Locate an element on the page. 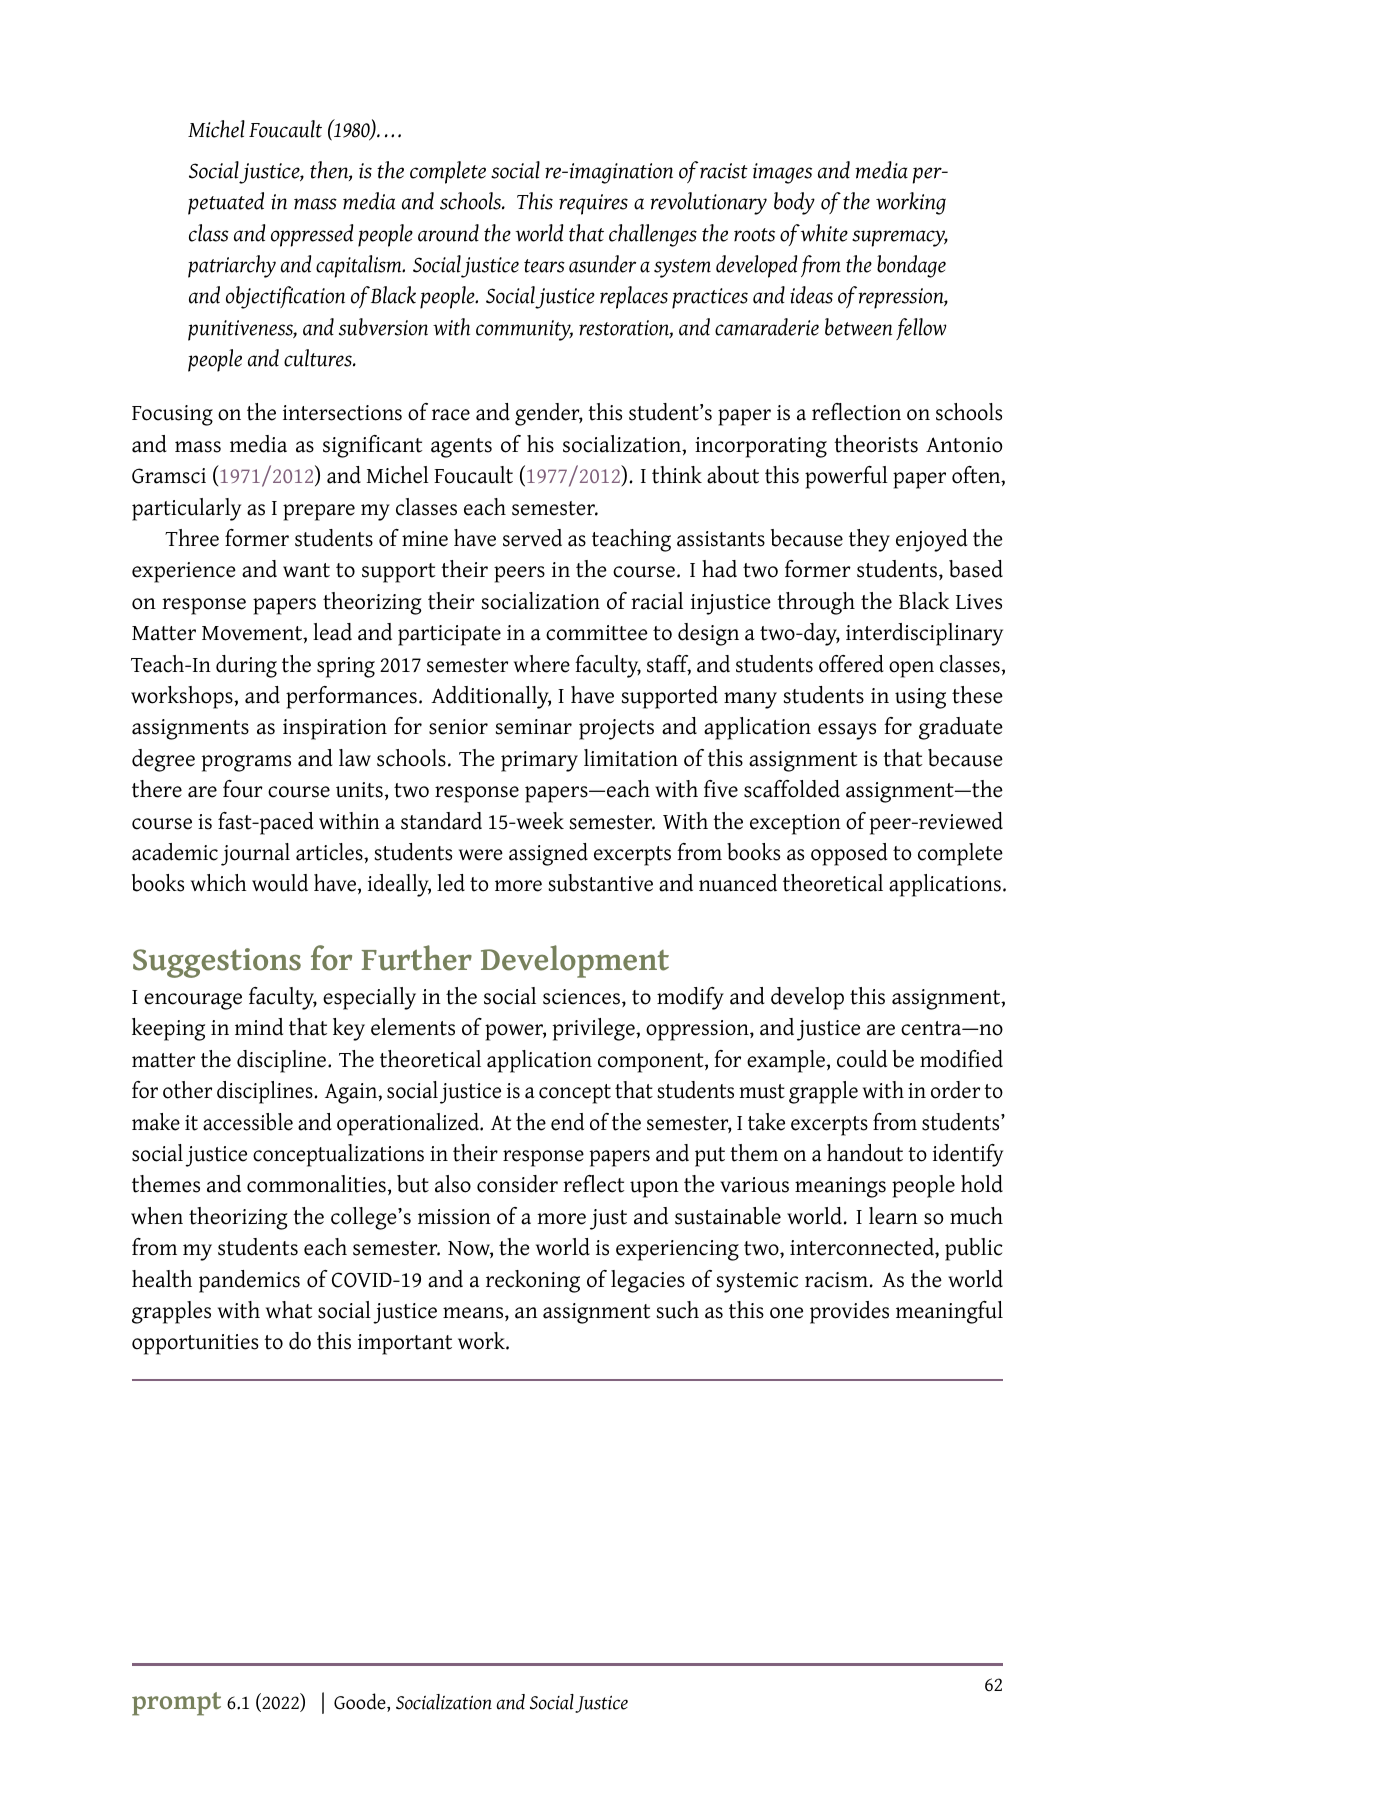 Image resolution: width=1398 pixels, height=1809 pixels. Suggestions is located at coordinates (217, 963).
